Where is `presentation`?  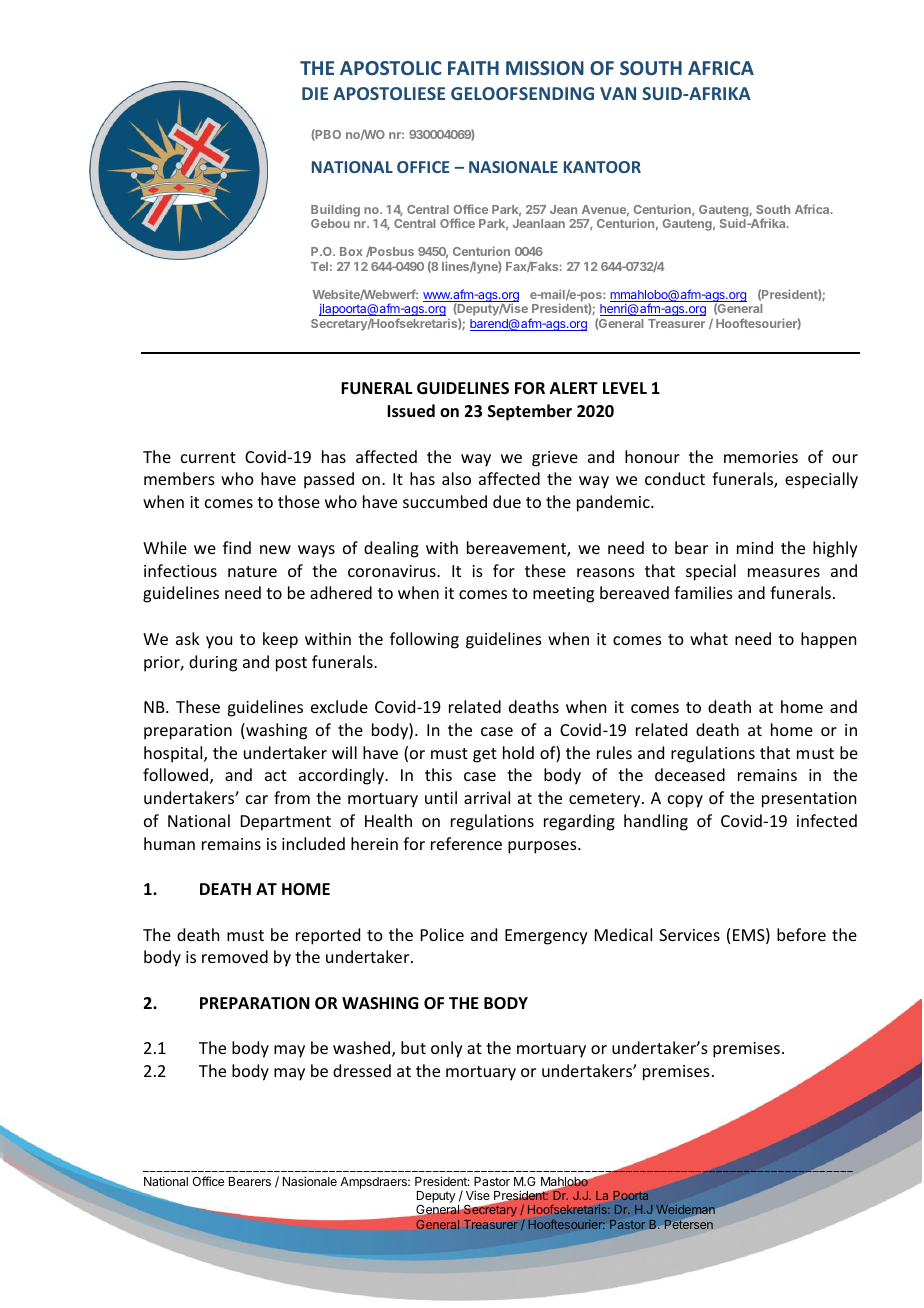 presentation is located at coordinates (809, 800).
